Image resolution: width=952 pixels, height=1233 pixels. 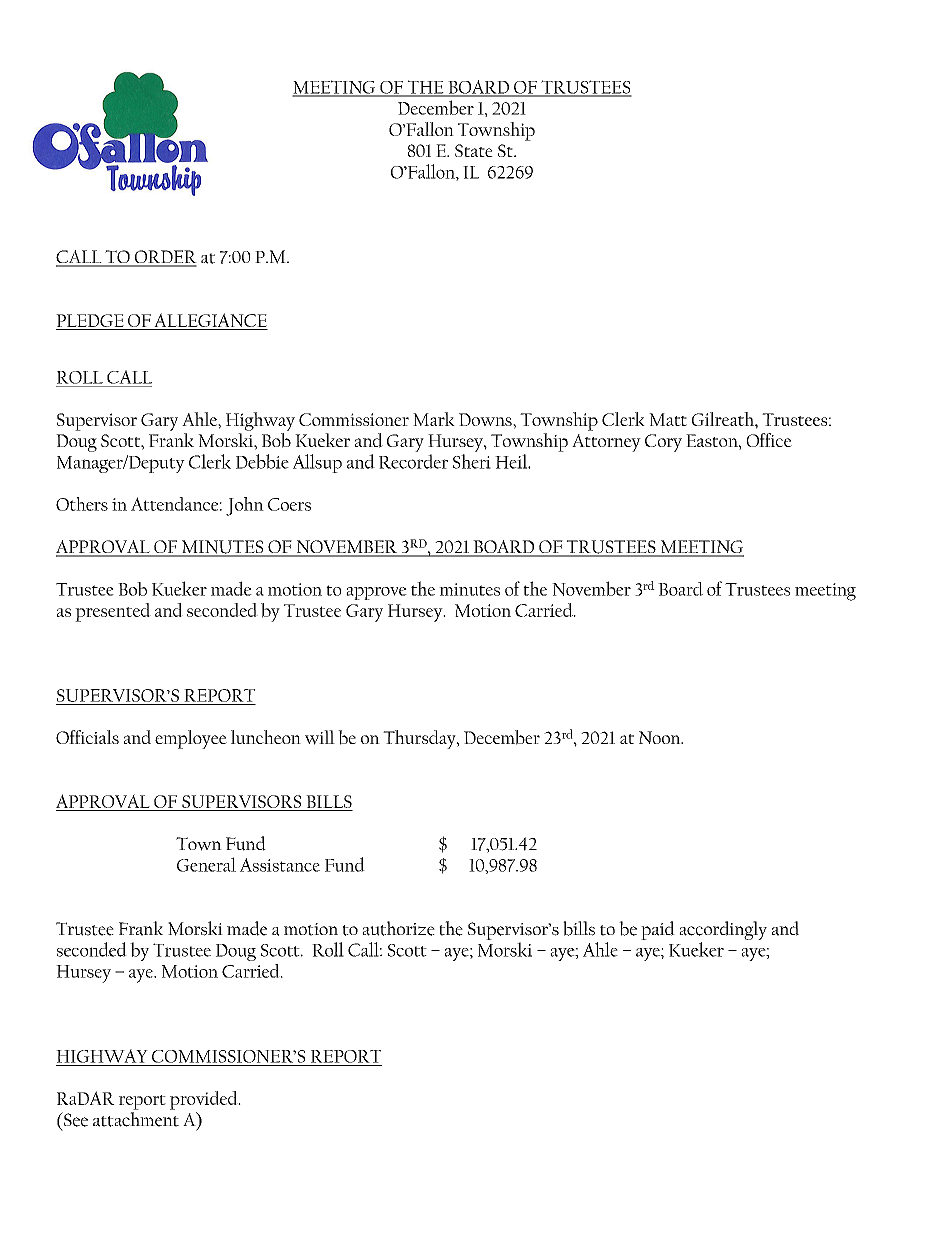 What do you see at coordinates (82, 504) in the image?
I see `Others` at bounding box center [82, 504].
